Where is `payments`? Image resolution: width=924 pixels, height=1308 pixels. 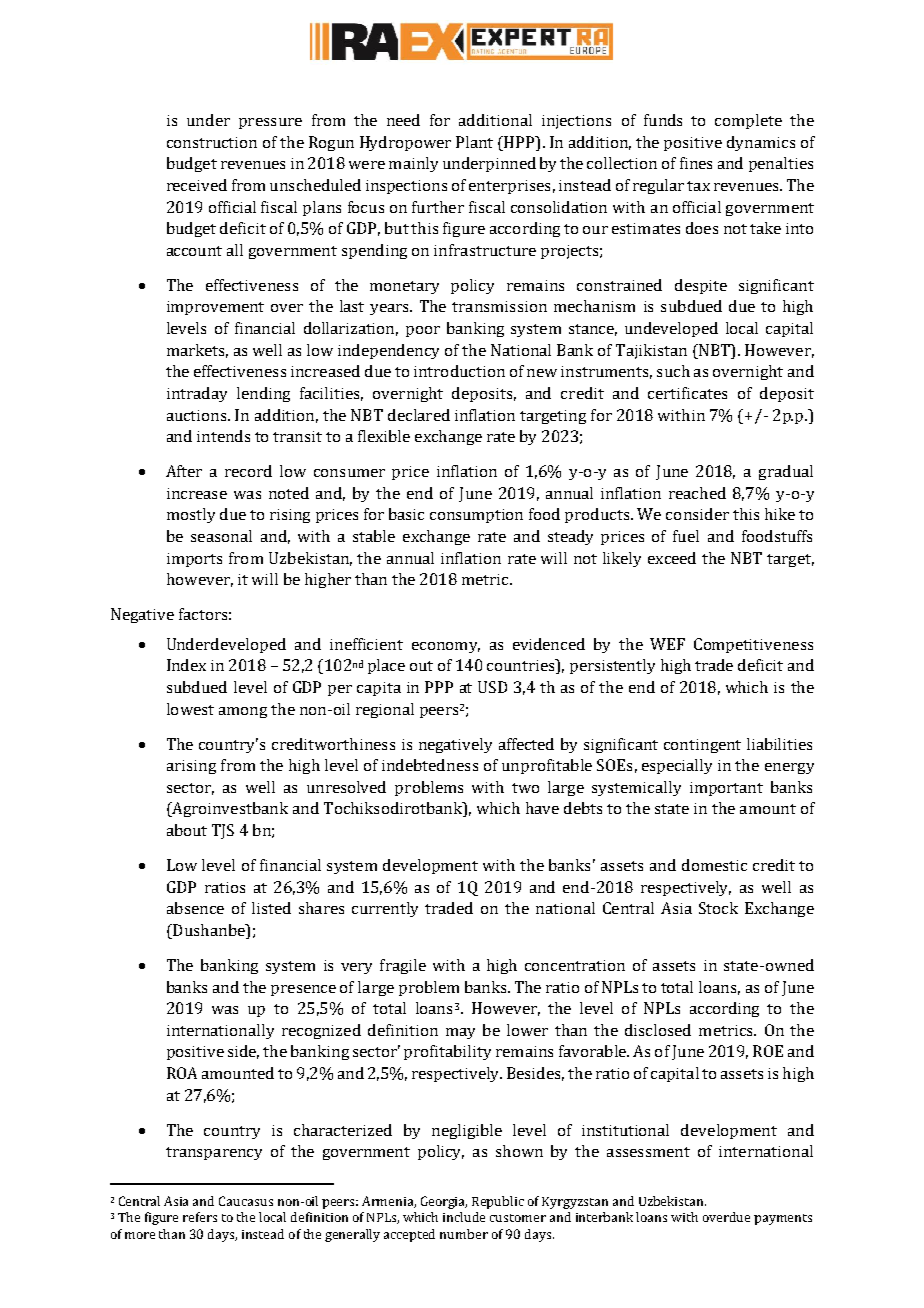 payments is located at coordinates (783, 1219).
